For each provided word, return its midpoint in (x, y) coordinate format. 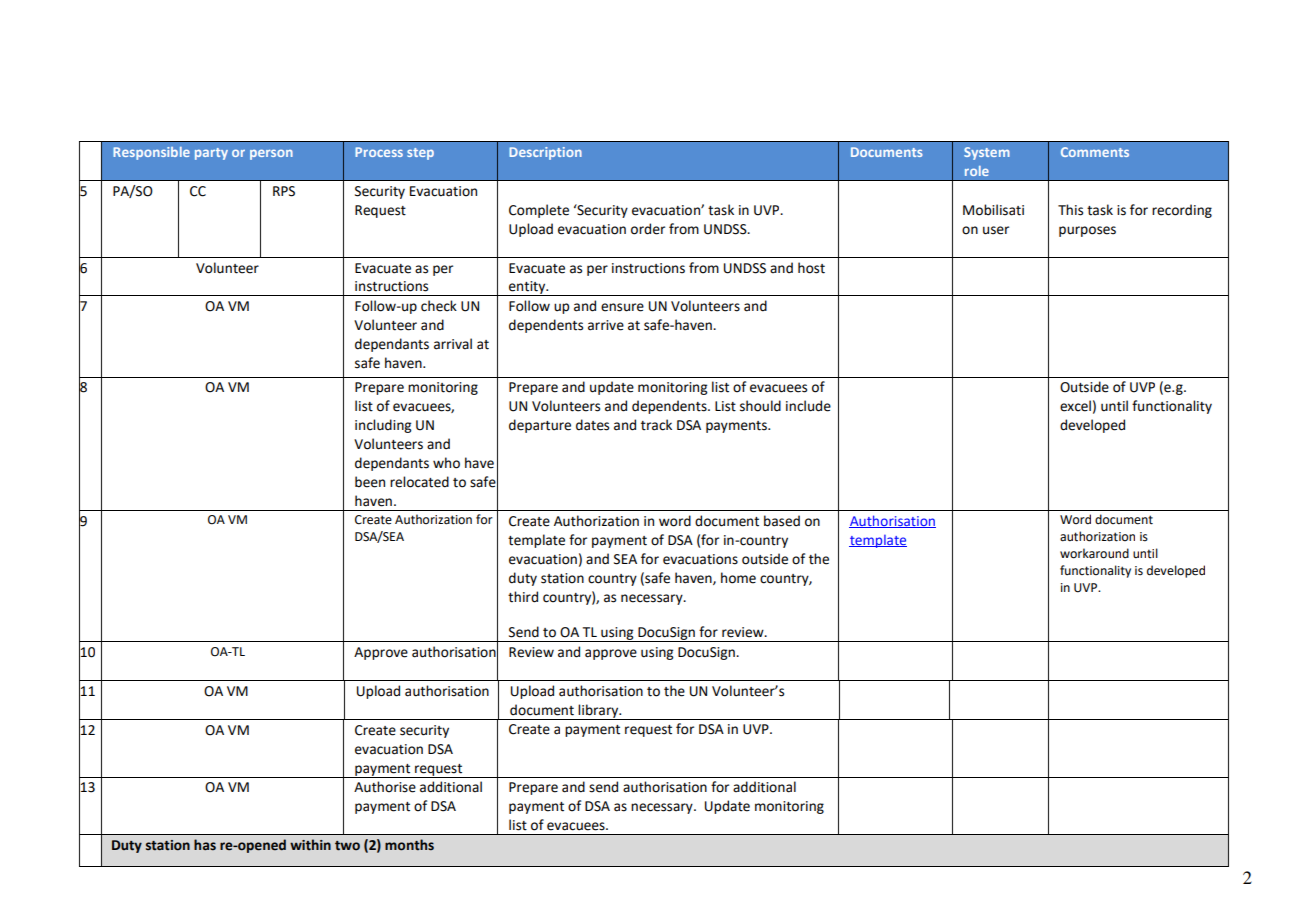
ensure (622, 307)
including (383, 426)
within (310, 845)
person (271, 154)
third (523, 597)
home (738, 578)
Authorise (385, 787)
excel (1075, 406)
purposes (1087, 231)
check (439, 306)
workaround (1094, 553)
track (656, 425)
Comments (1095, 152)
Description (545, 153)
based (782, 521)
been (370, 482)
